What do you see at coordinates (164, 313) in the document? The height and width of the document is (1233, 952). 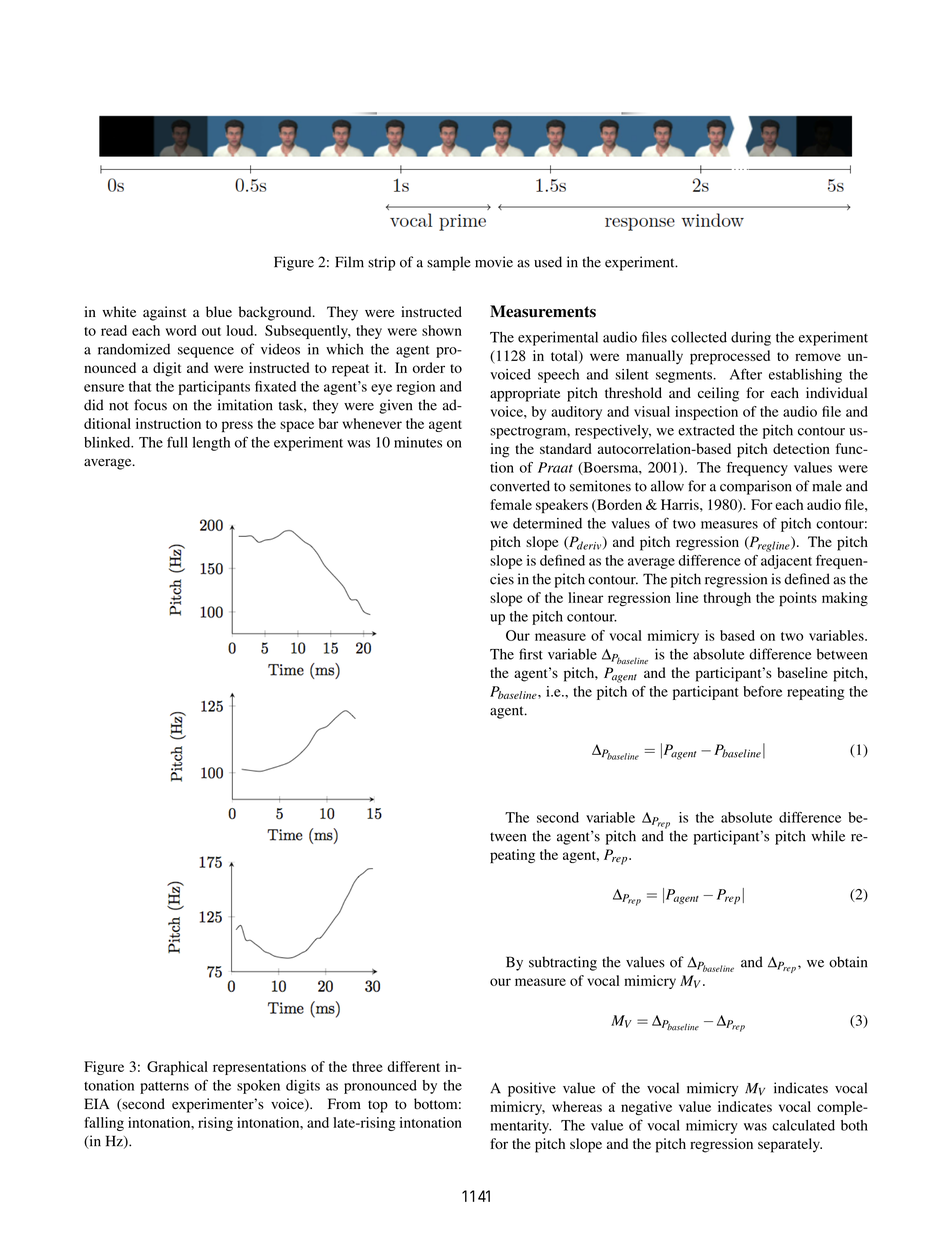 I see `against` at bounding box center [164, 313].
